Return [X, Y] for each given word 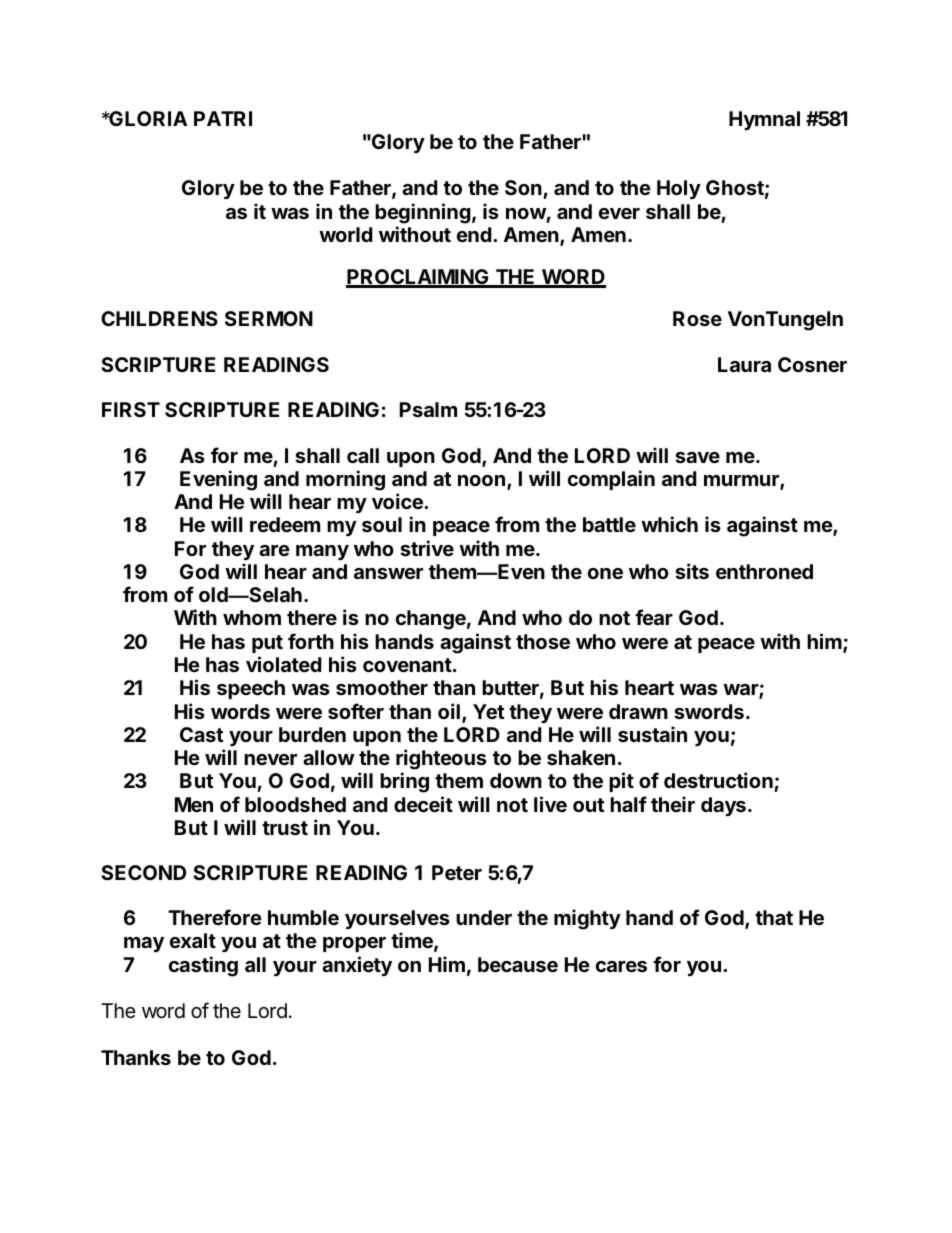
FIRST [131, 409]
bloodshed [295, 804]
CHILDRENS [159, 318]
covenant [407, 665]
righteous [441, 761]
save [697, 457]
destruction [719, 782]
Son [524, 189]
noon [481, 480]
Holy [679, 189]
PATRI [223, 118]
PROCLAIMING [418, 278]
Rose [697, 318]
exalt [193, 940]
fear [654, 617]
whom [252, 617]
